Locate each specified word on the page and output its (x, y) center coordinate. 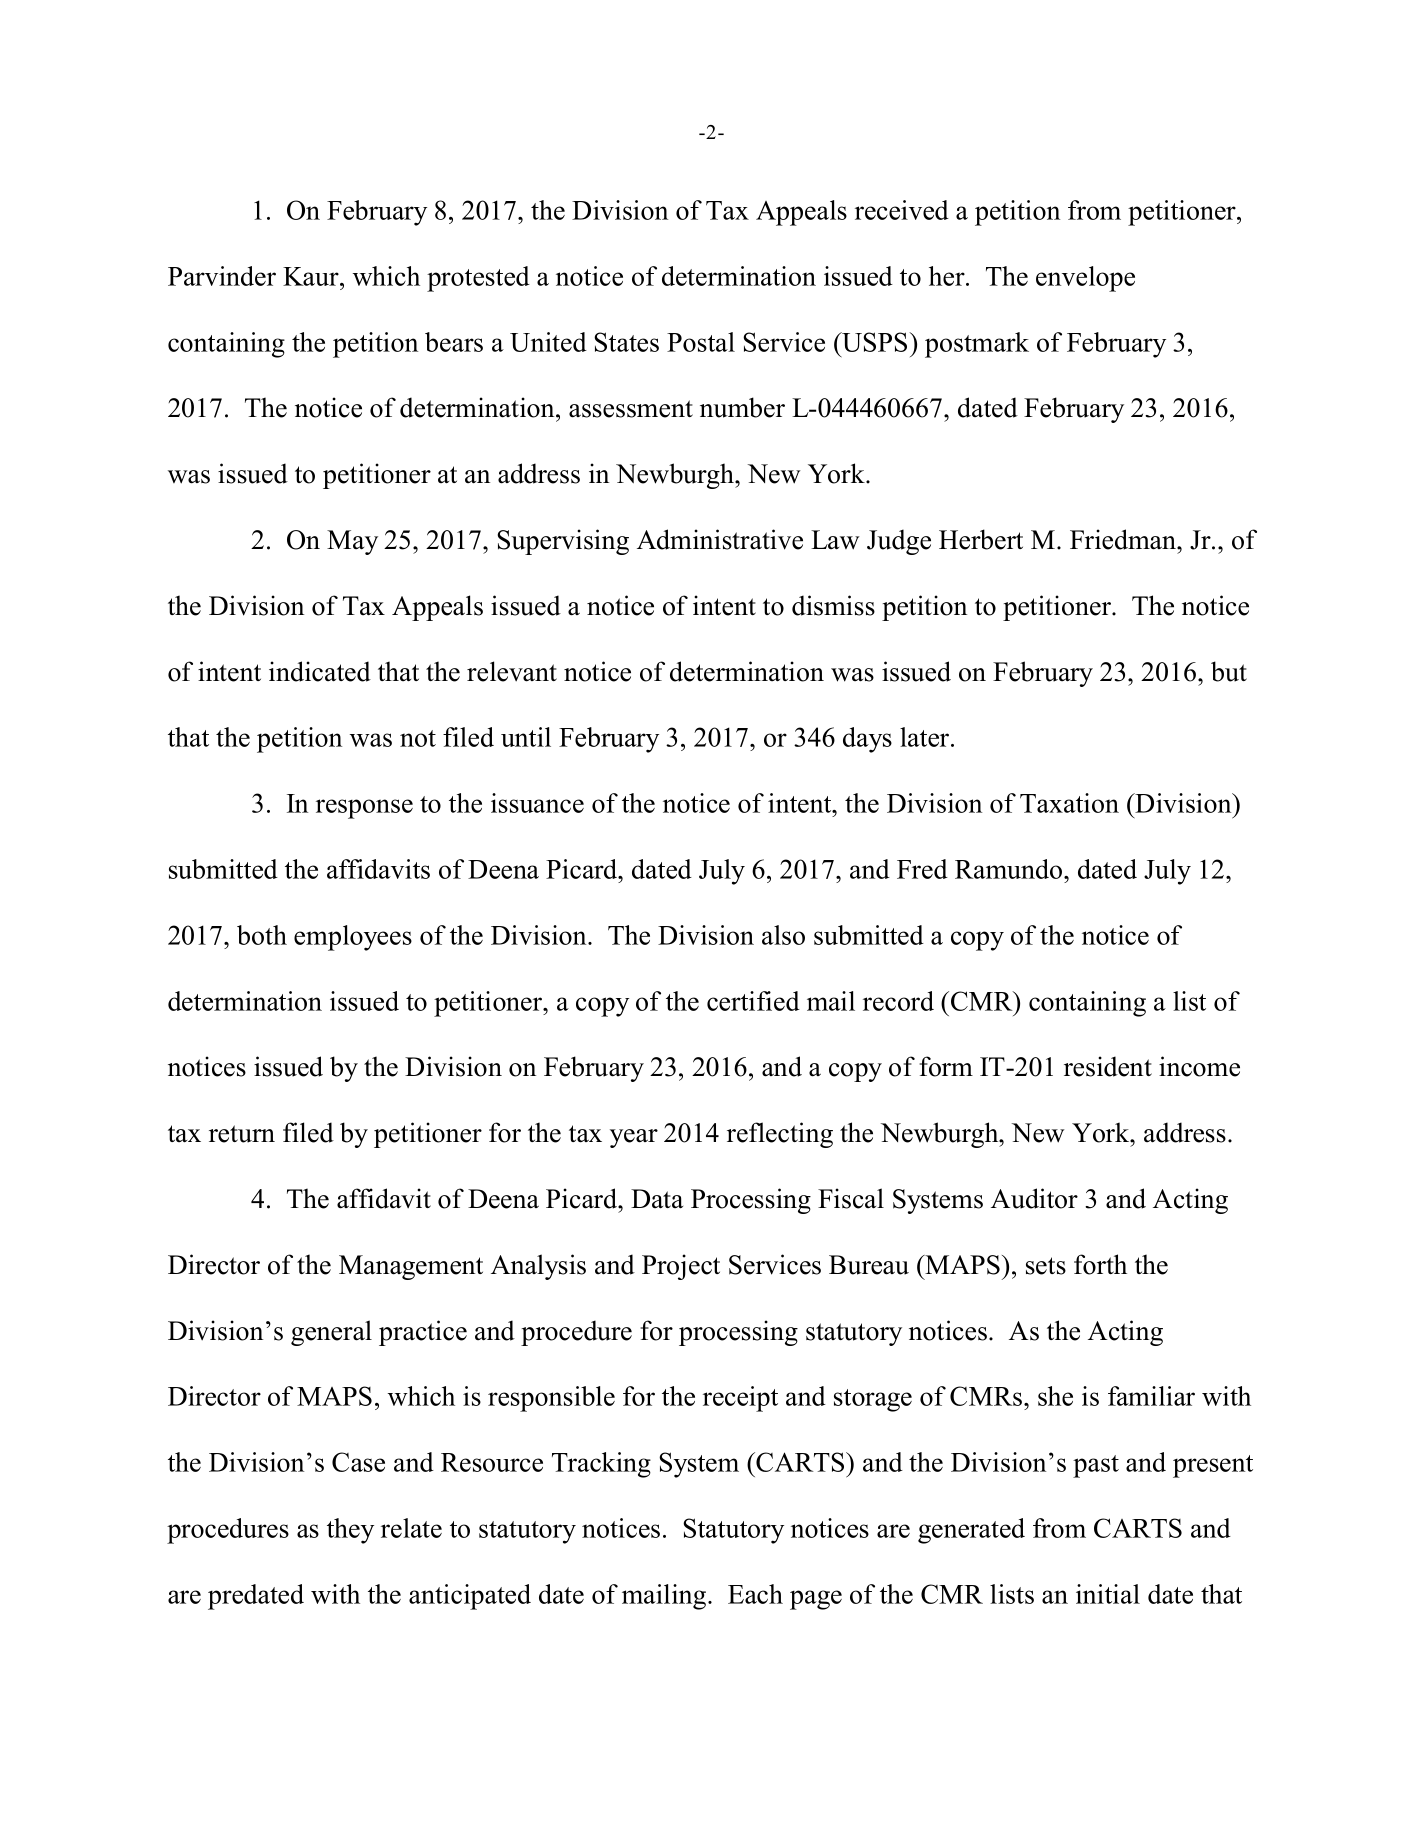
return (242, 1134)
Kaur (312, 276)
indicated (320, 671)
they (350, 1531)
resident (1108, 1066)
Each (755, 1594)
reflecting (780, 1135)
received (902, 210)
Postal (701, 342)
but (1229, 671)
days (867, 740)
